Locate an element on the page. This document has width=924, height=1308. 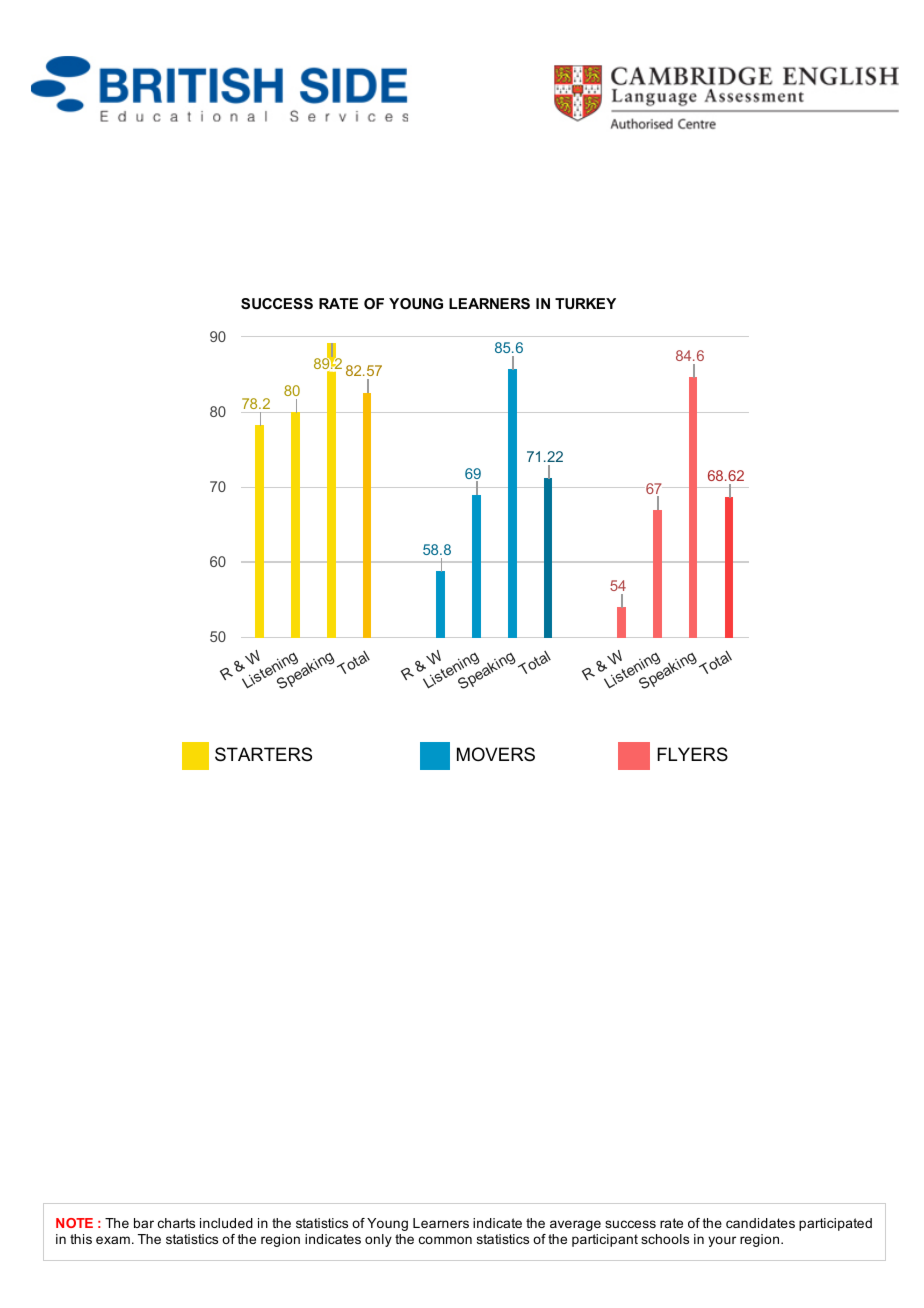
bar is located at coordinates (144, 1223).
